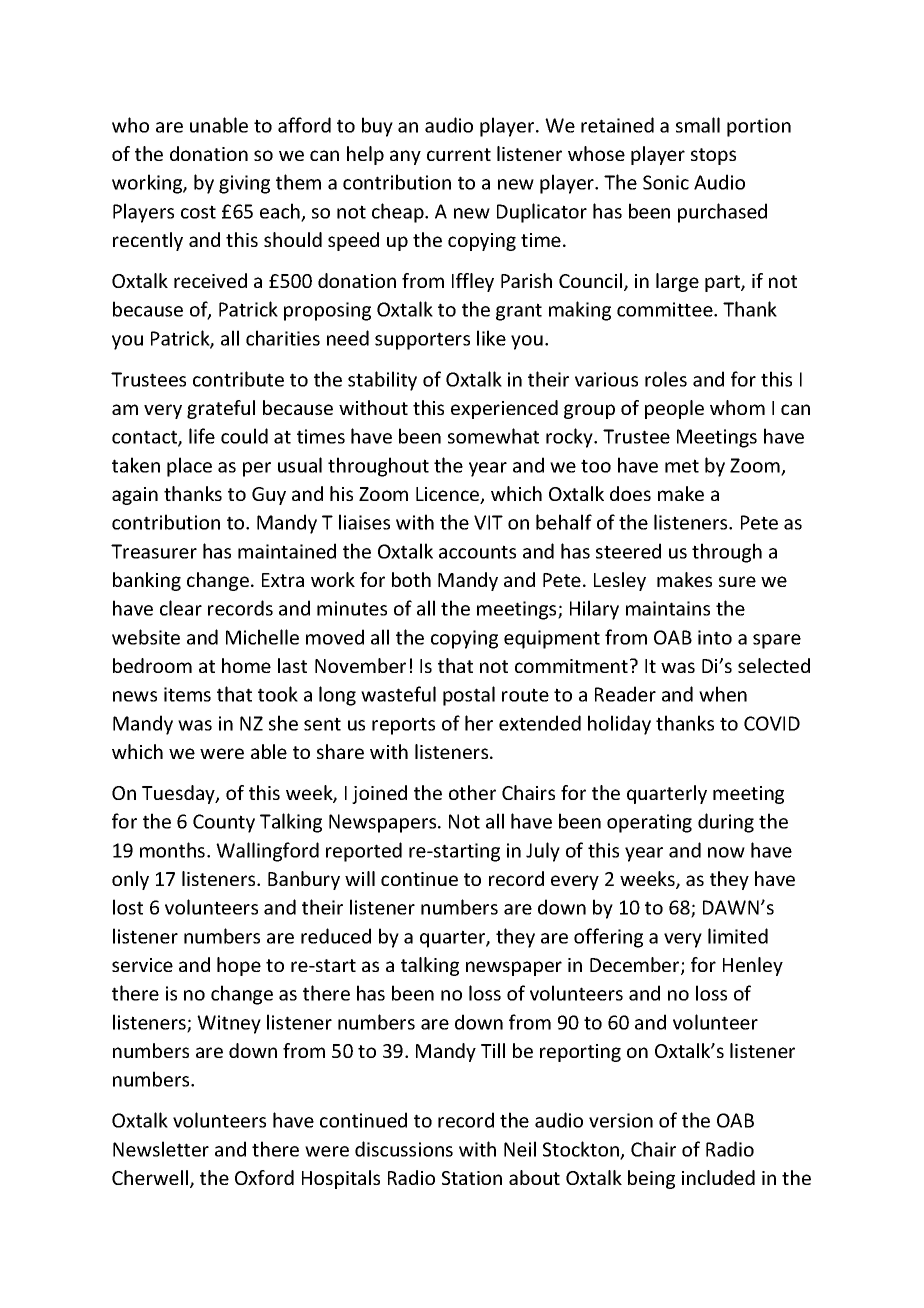 The image size is (924, 1308). I want to click on Station, so click(472, 1178).
